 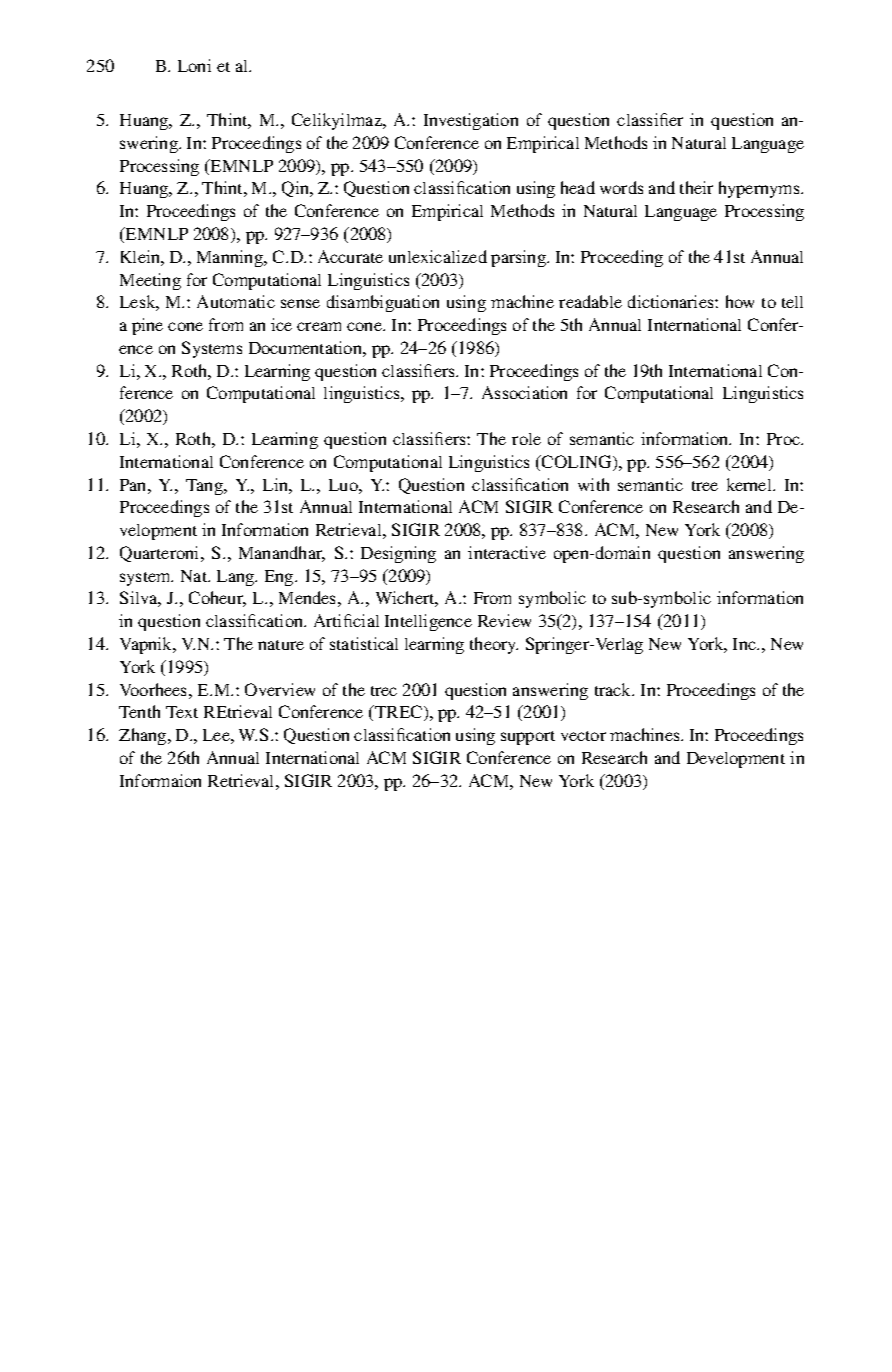 What do you see at coordinates (471, 121) in the screenshot?
I see `Investigation` at bounding box center [471, 121].
